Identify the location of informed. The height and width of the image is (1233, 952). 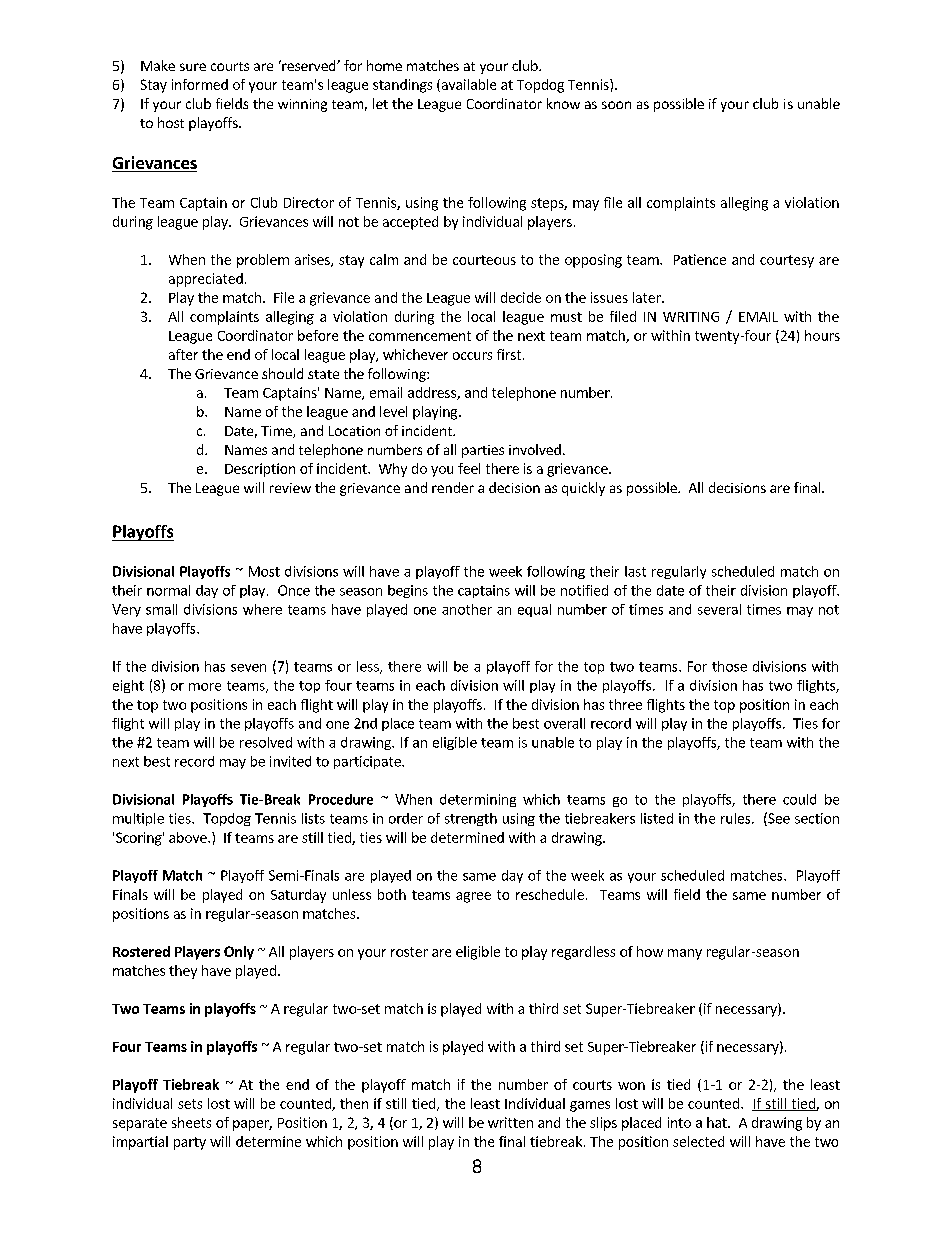
(200, 84).
